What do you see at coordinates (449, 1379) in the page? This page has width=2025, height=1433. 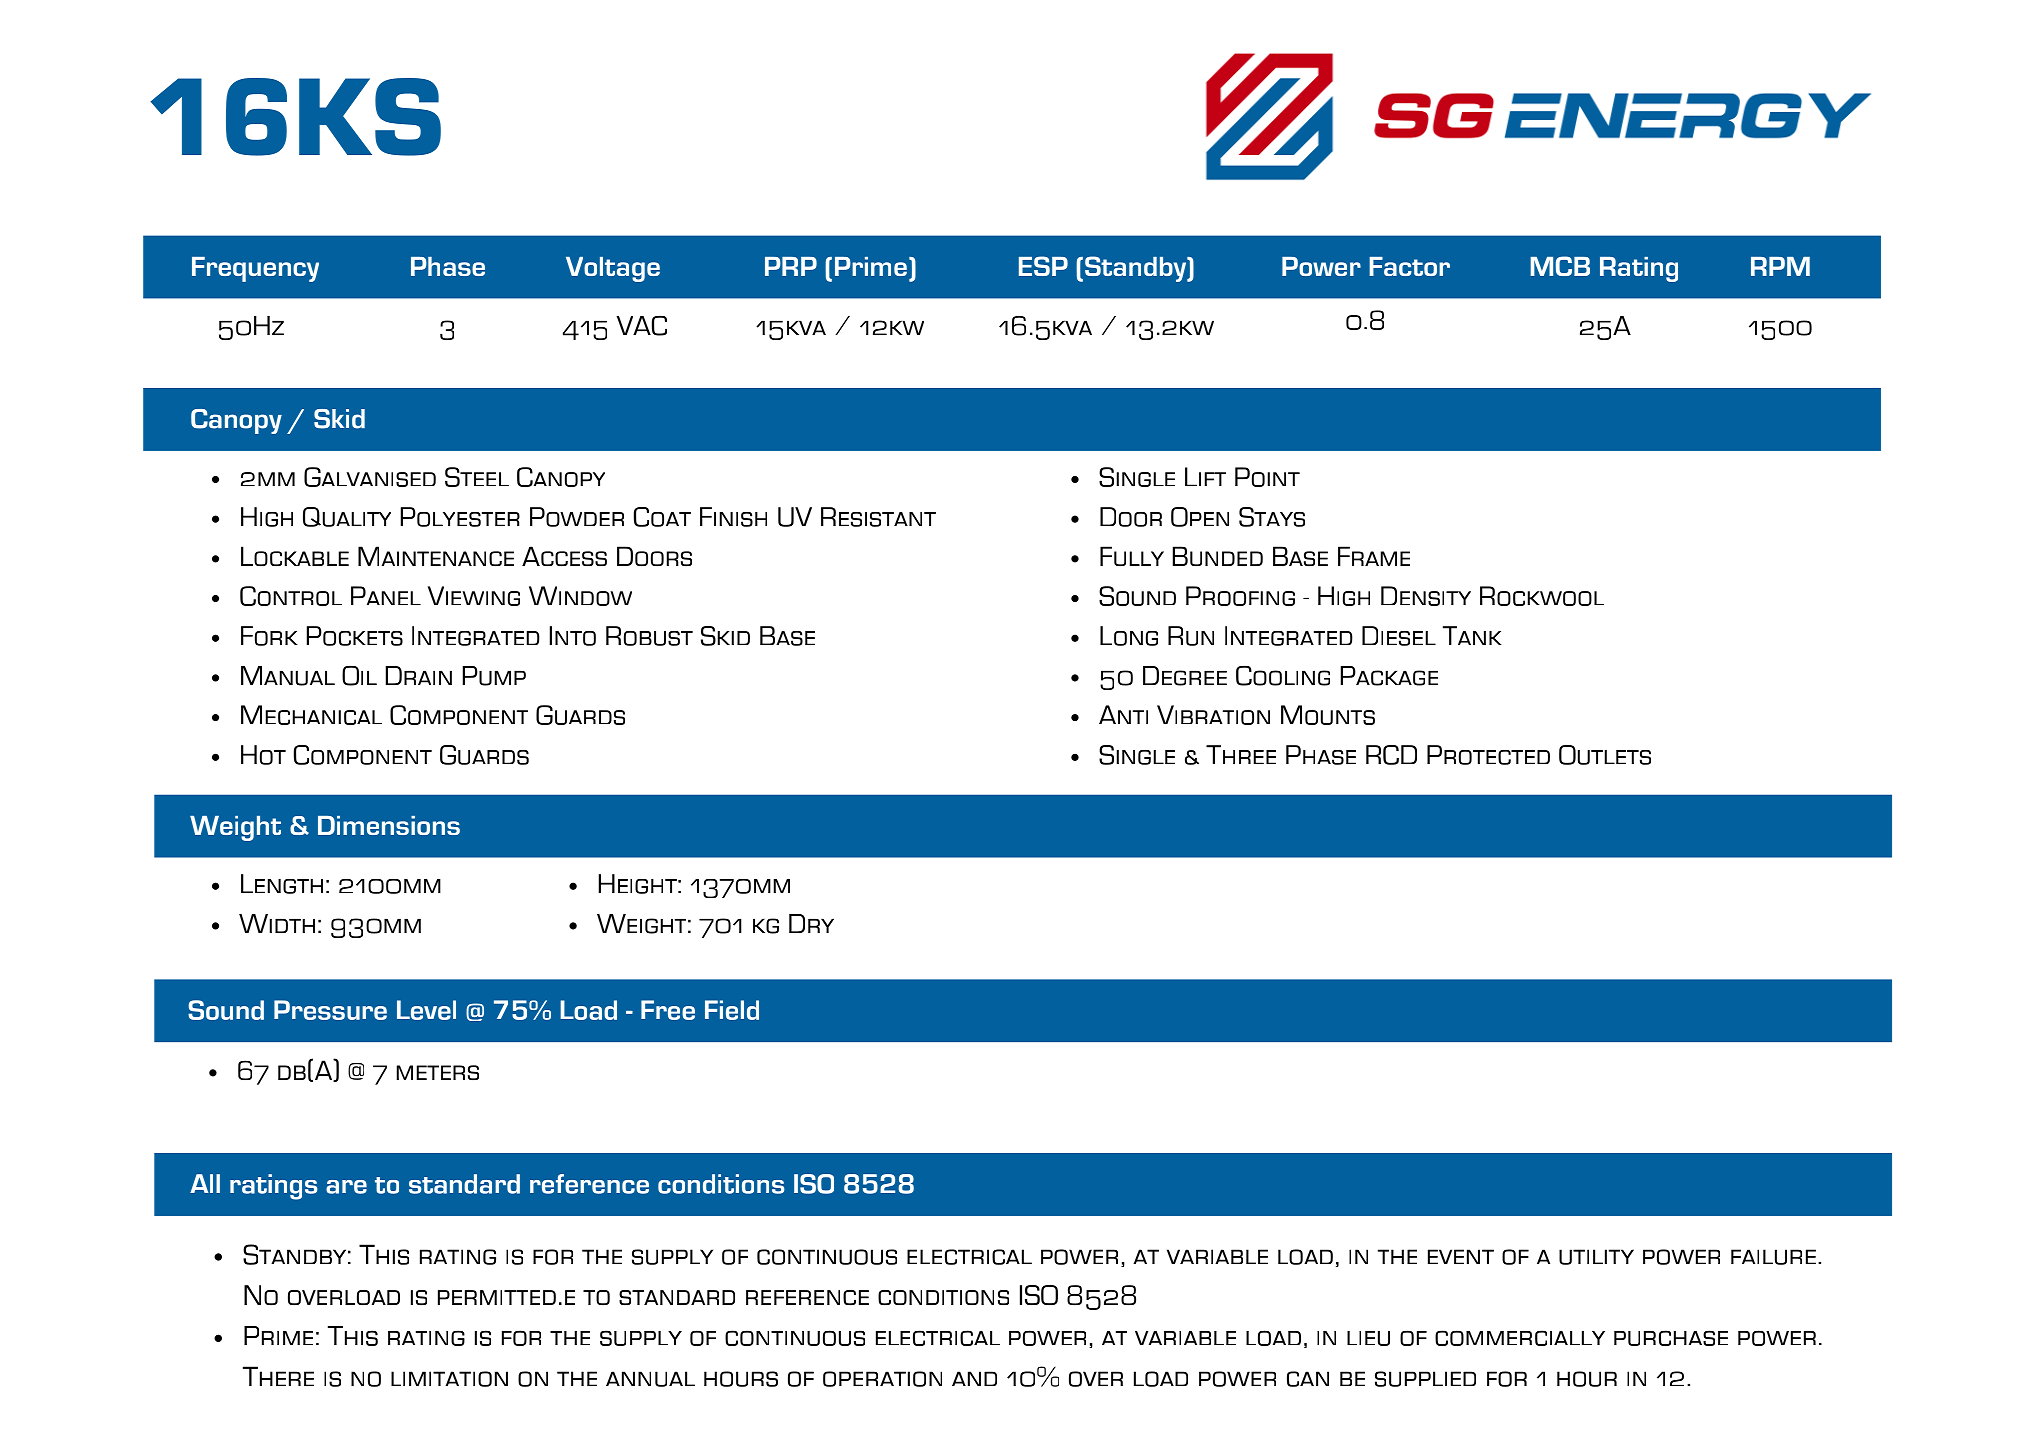 I see `limitation` at bounding box center [449, 1379].
